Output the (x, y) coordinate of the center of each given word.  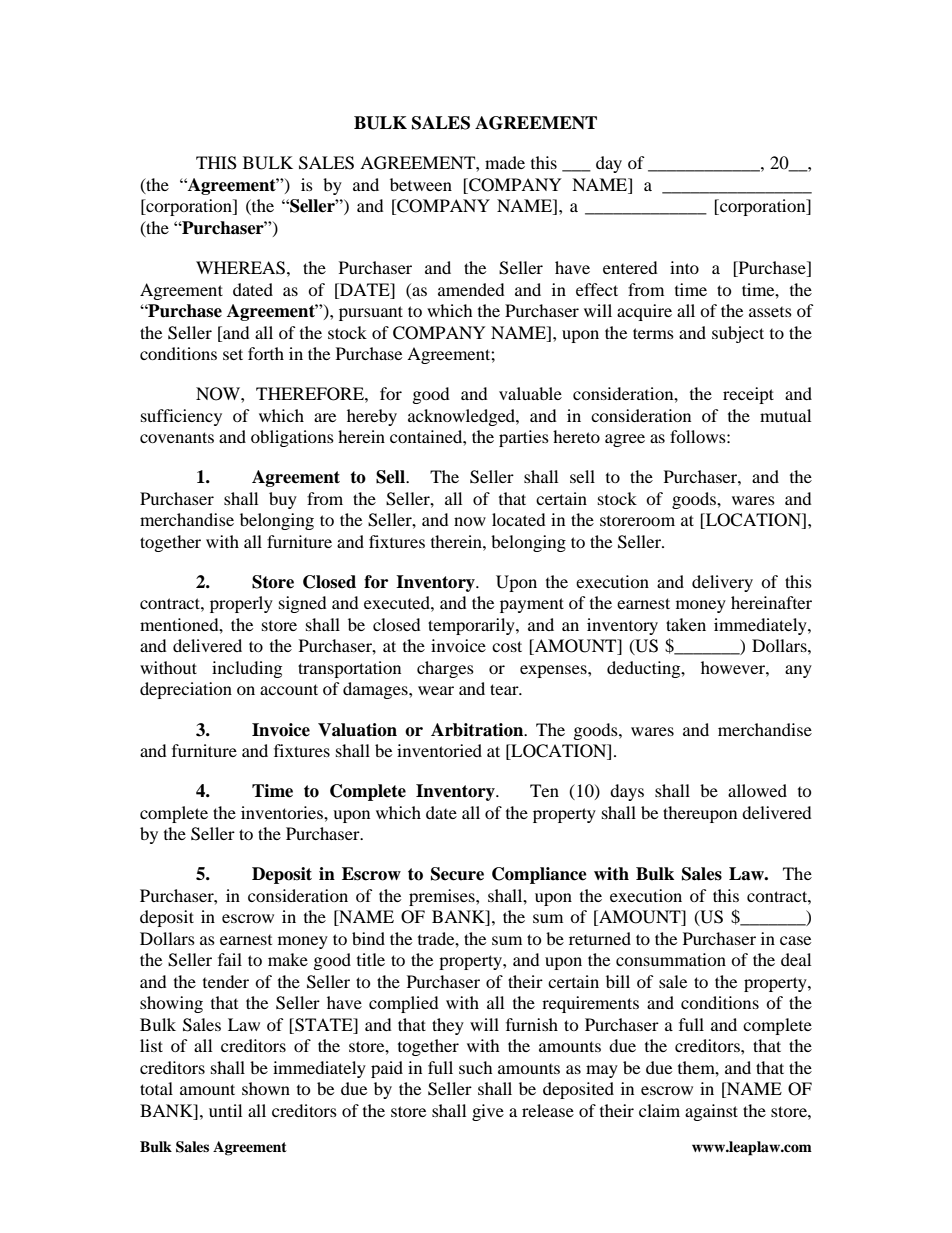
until (225, 1110)
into (684, 267)
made (505, 162)
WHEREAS (240, 268)
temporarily (472, 626)
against (711, 1112)
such (476, 1067)
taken (686, 624)
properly (241, 604)
